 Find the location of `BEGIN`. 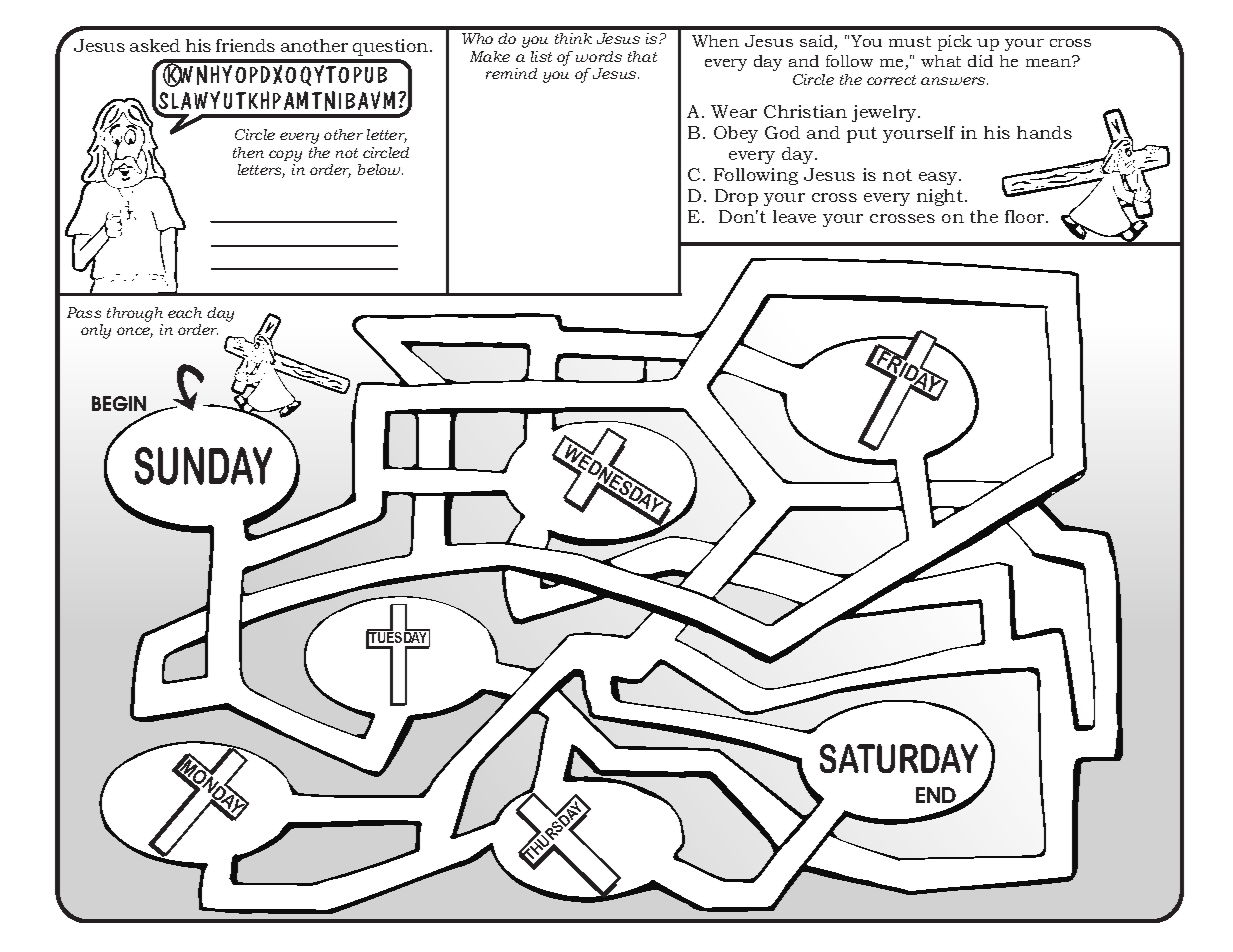

BEGIN is located at coordinates (119, 403).
